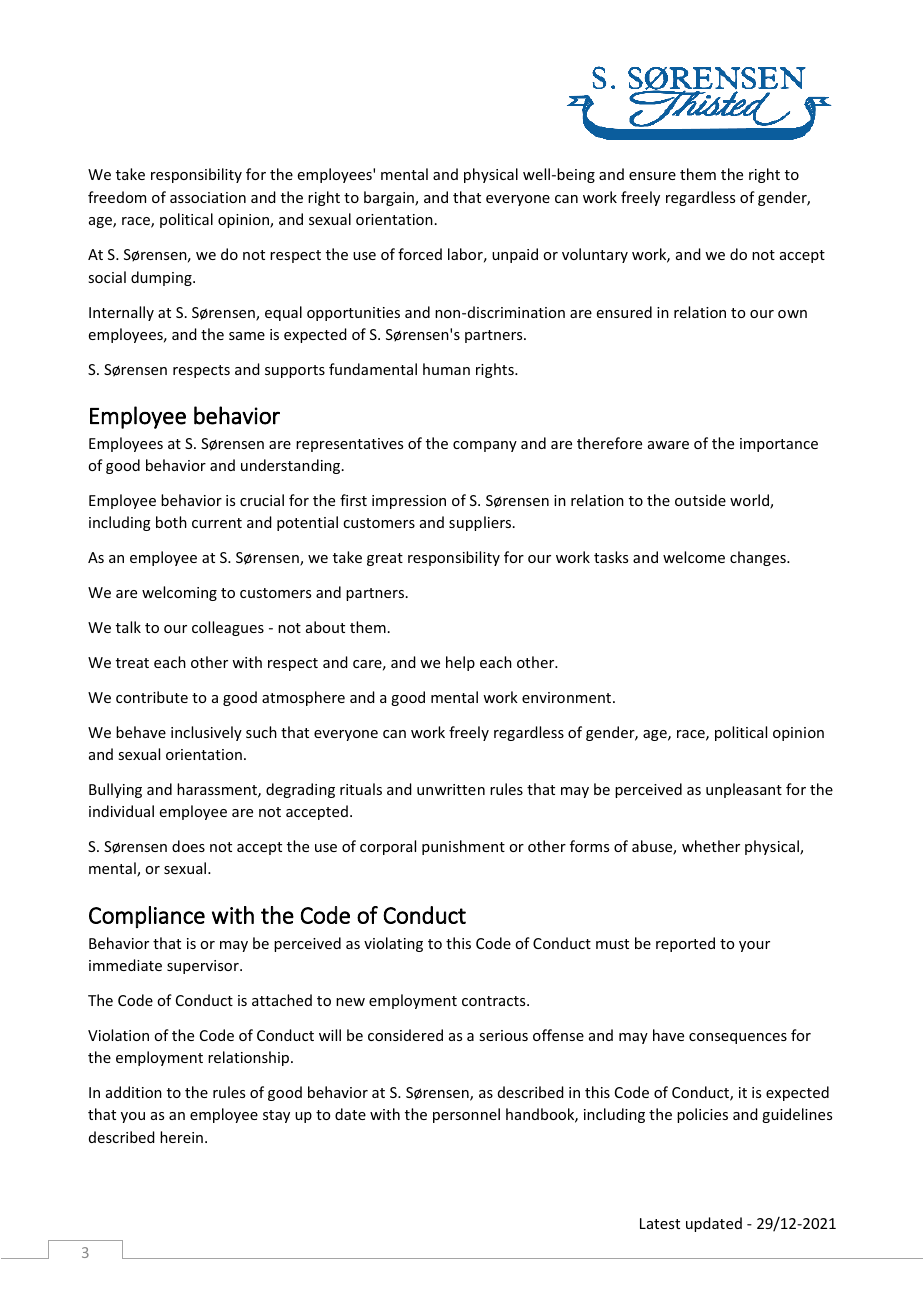 Image resolution: width=924 pixels, height=1308 pixels. Describe the element at coordinates (744, 790) in the document. I see `unpleasant` at that location.
